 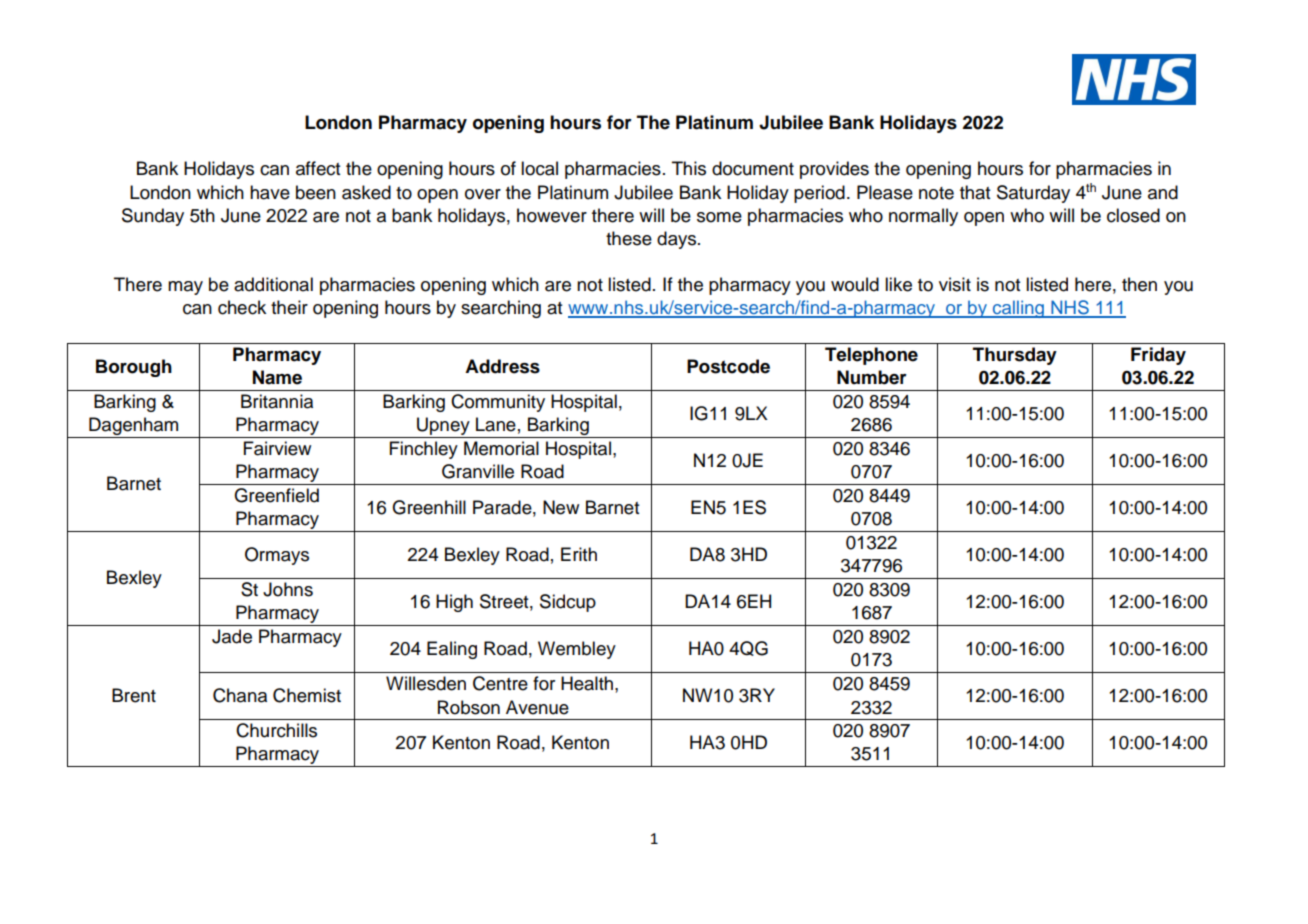 What do you see at coordinates (501, 448) in the page?
I see `Memorial` at bounding box center [501, 448].
